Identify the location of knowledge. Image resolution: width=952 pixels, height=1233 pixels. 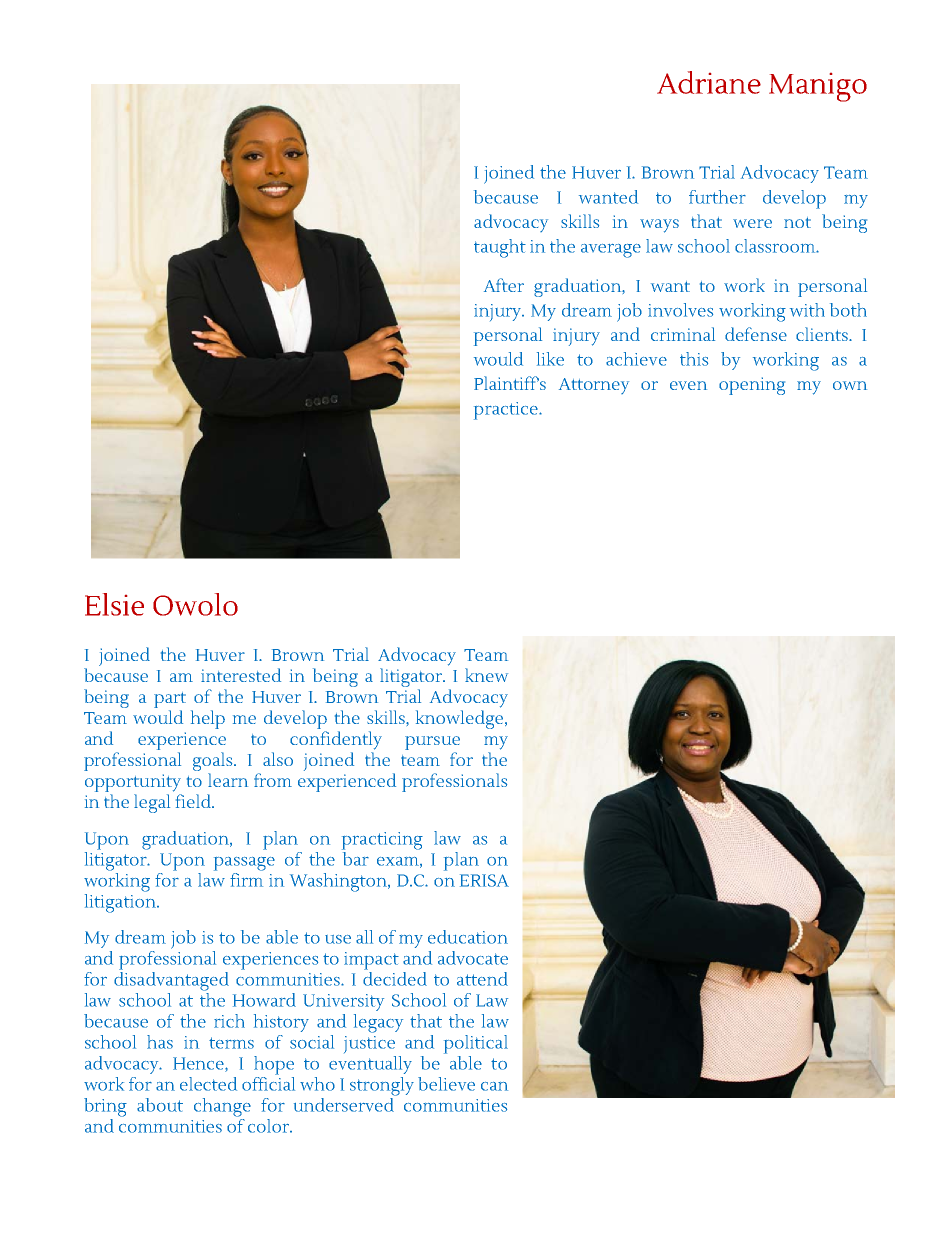
(461, 719).
